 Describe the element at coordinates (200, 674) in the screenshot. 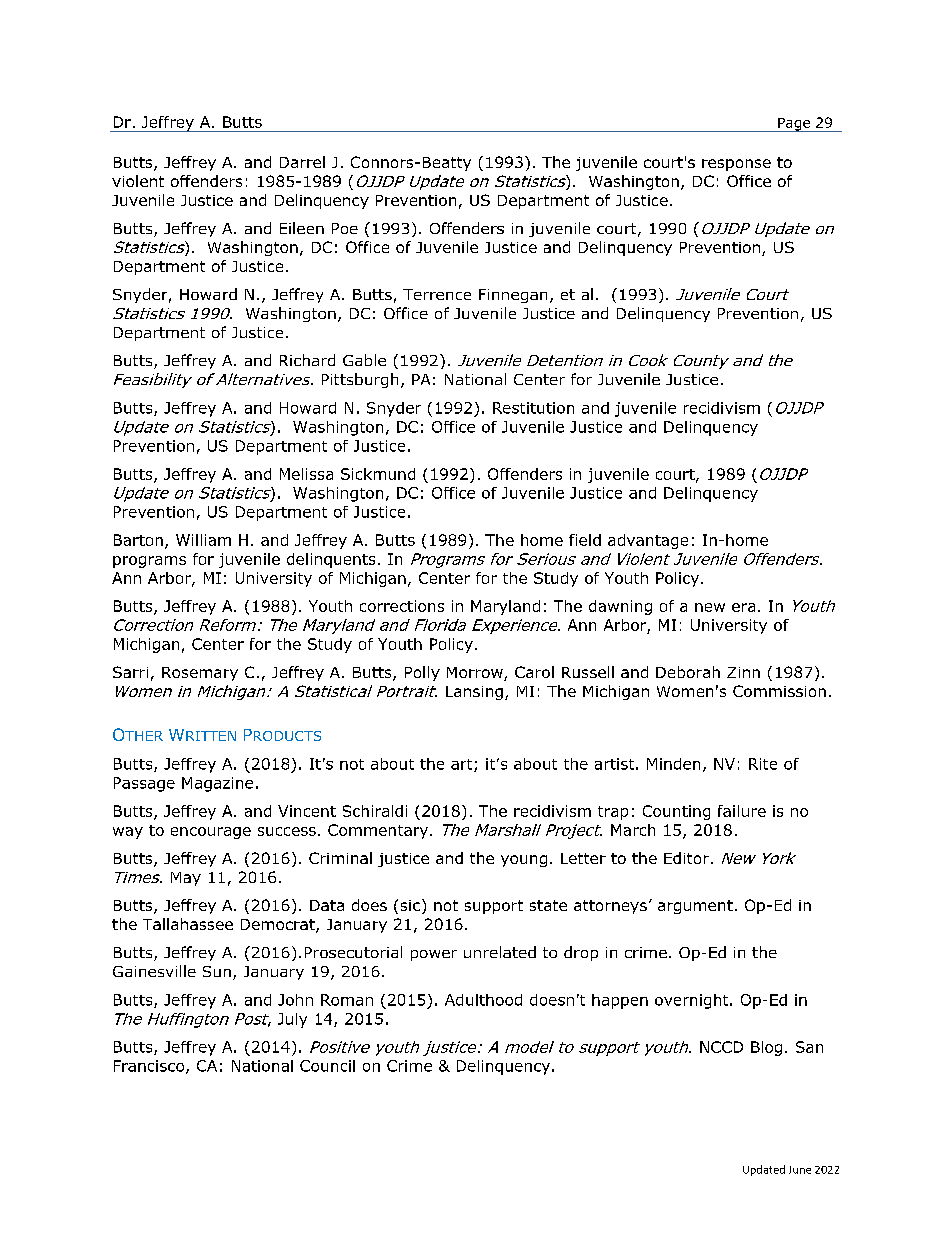

I see `Rosemary` at that location.
